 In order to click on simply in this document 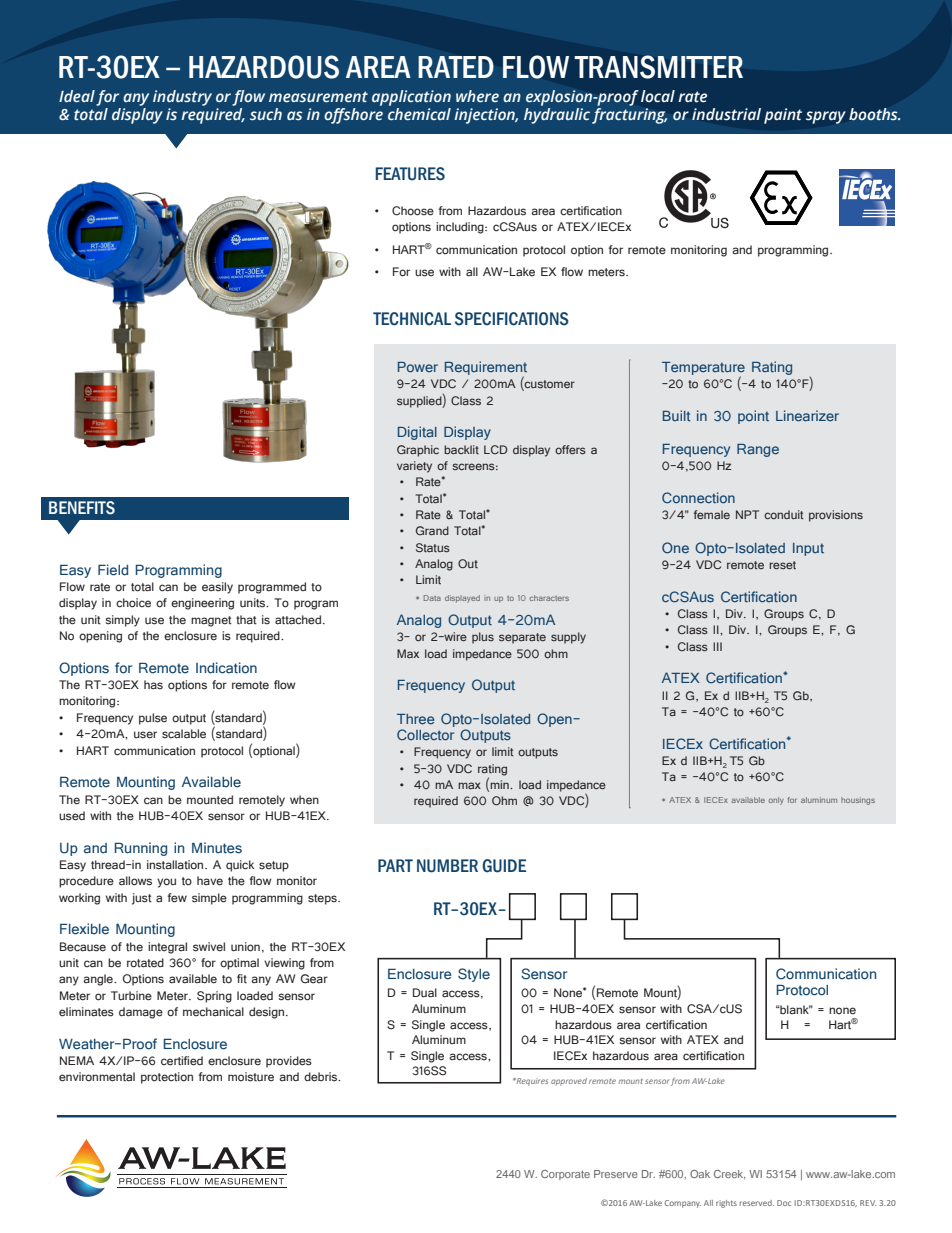, I will do `click(122, 621)`.
